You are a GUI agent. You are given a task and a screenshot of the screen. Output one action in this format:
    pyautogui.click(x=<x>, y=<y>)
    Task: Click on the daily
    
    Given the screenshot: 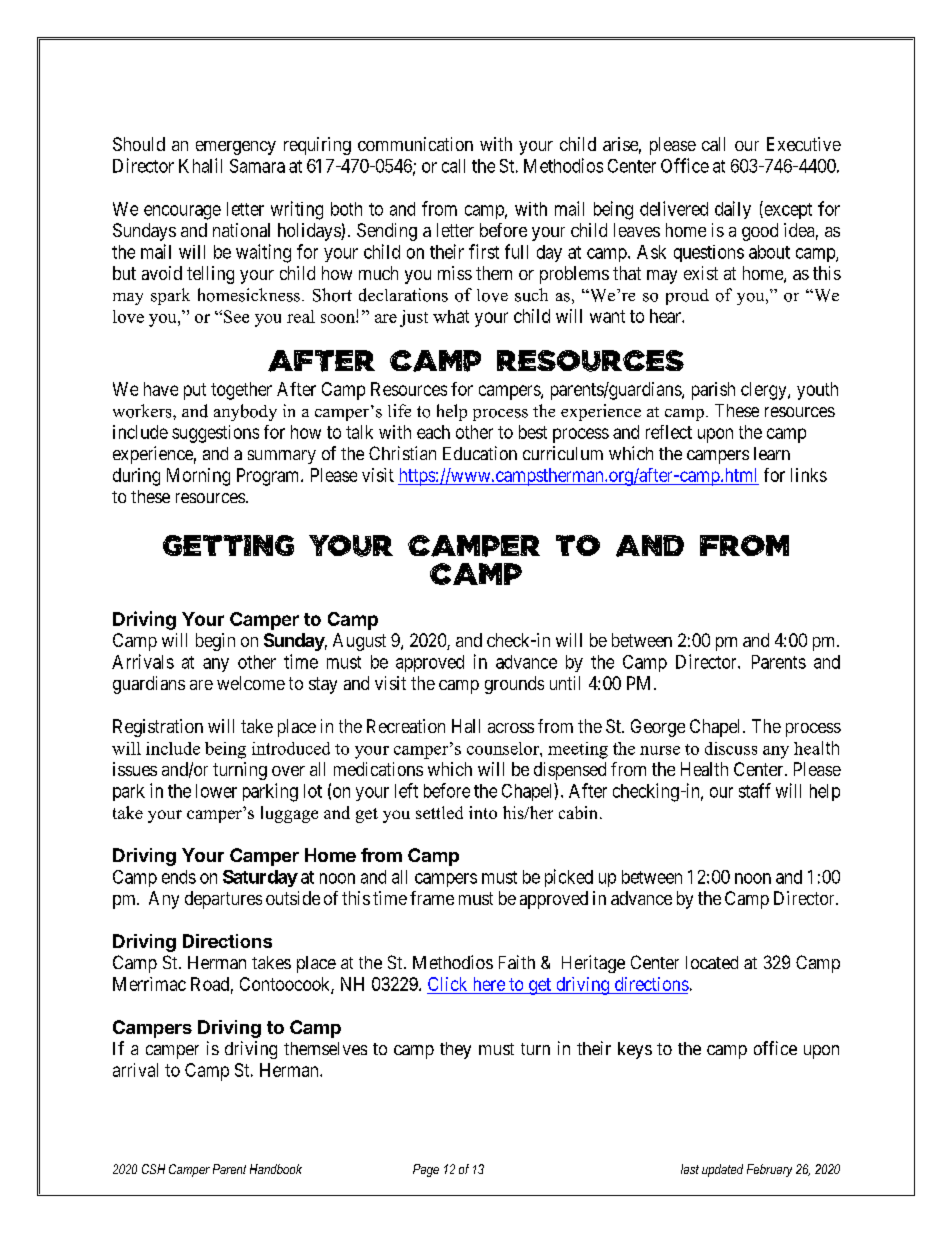 What is the action you would take?
    pyautogui.click(x=733, y=210)
